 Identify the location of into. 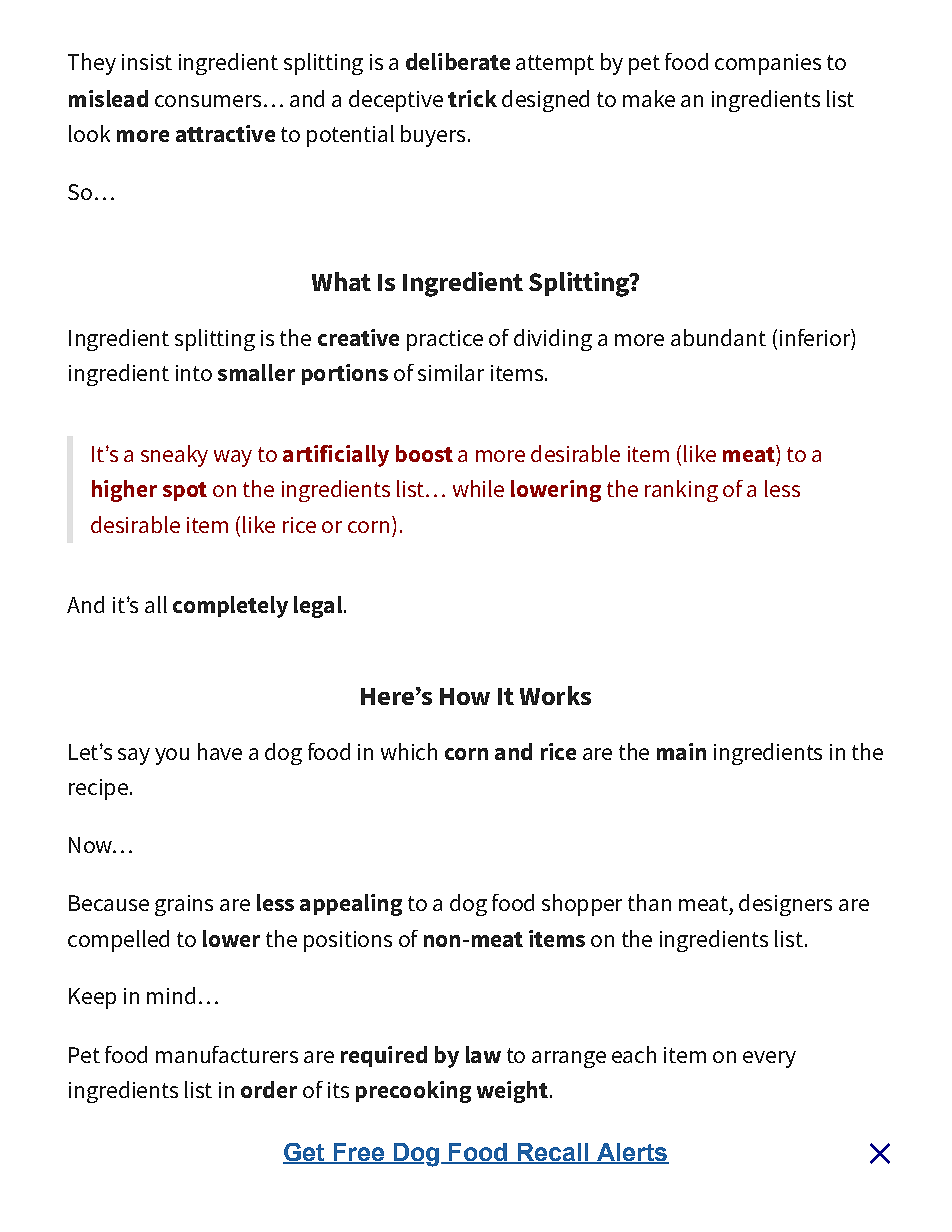
(194, 373).
